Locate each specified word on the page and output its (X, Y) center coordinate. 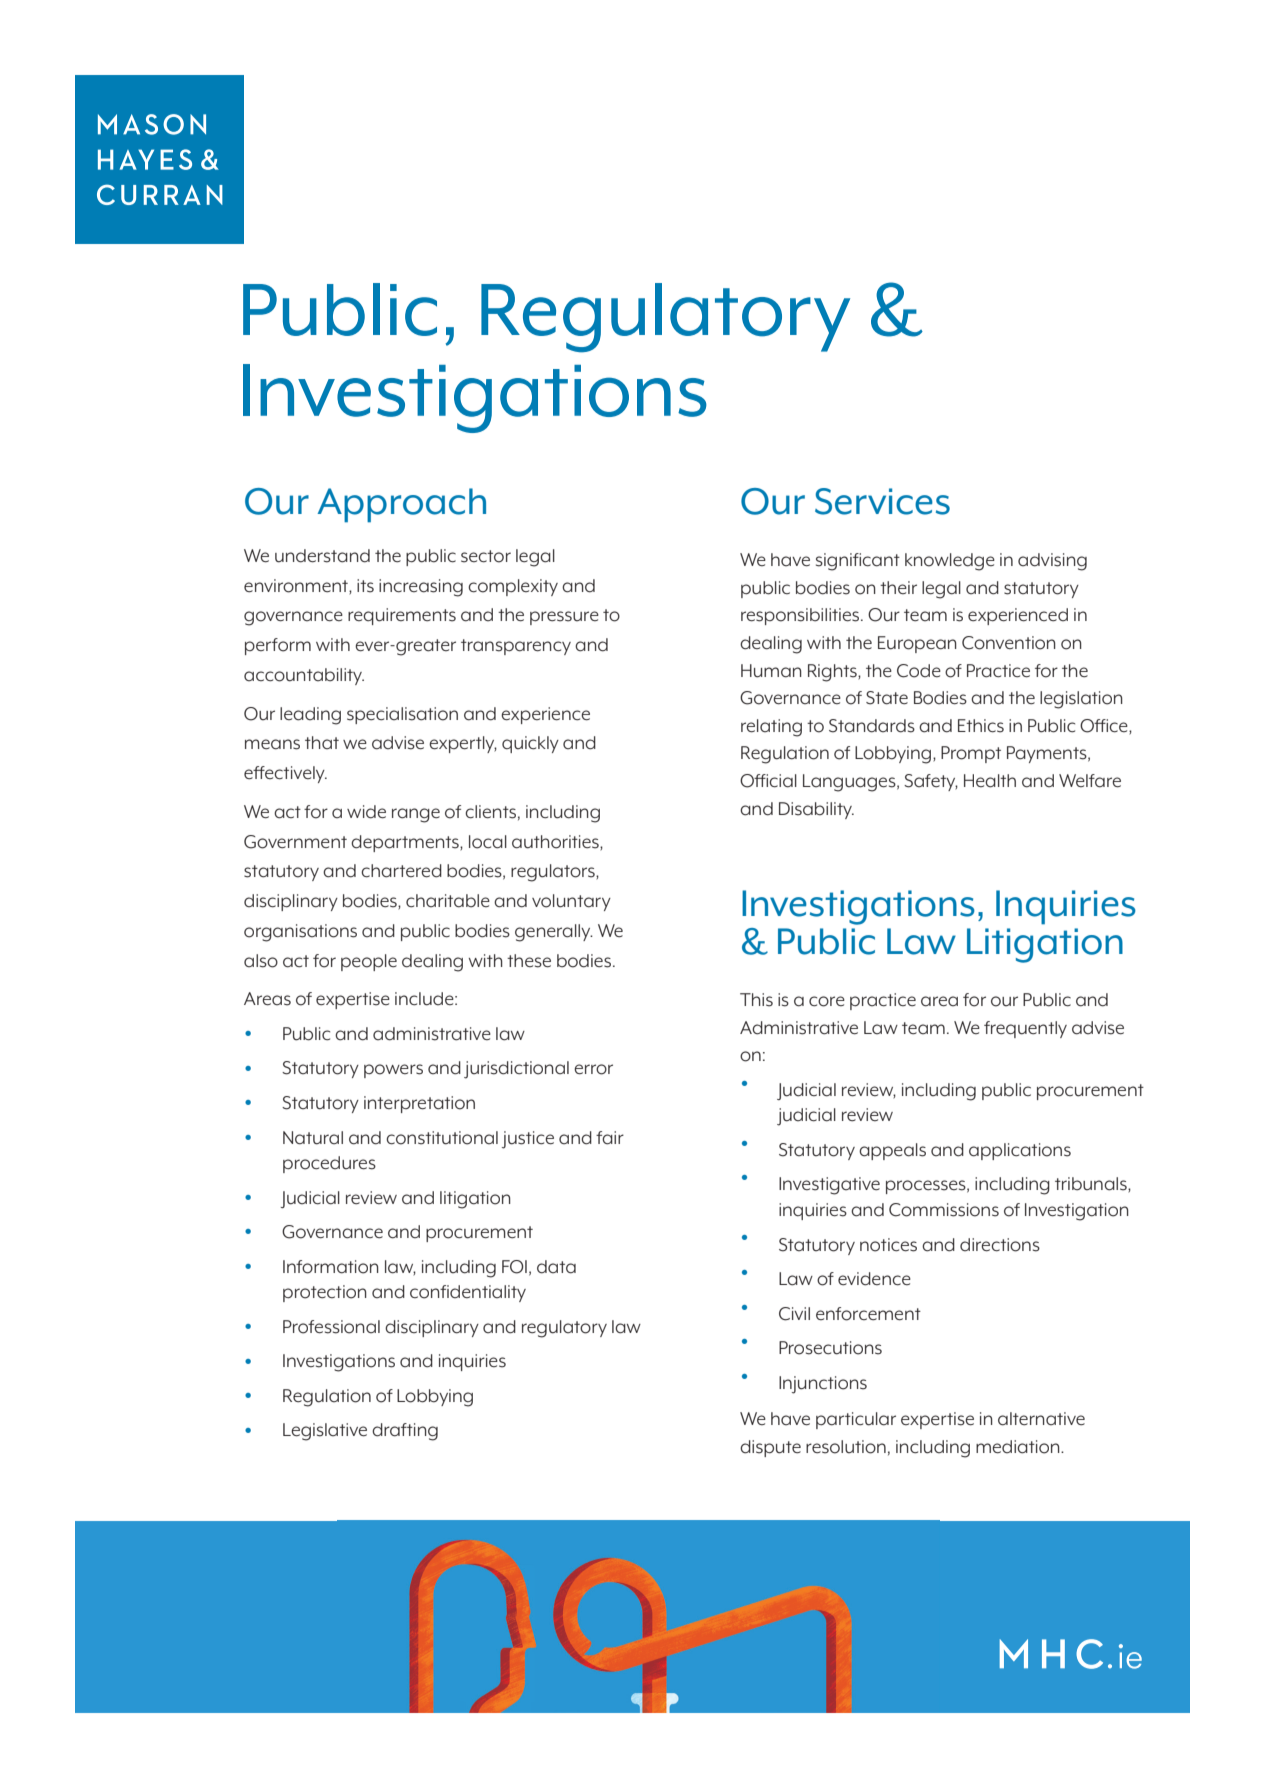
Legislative (325, 1432)
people (369, 962)
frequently (1025, 1029)
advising (1052, 562)
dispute (770, 1448)
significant (858, 562)
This (756, 1000)
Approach (401, 505)
